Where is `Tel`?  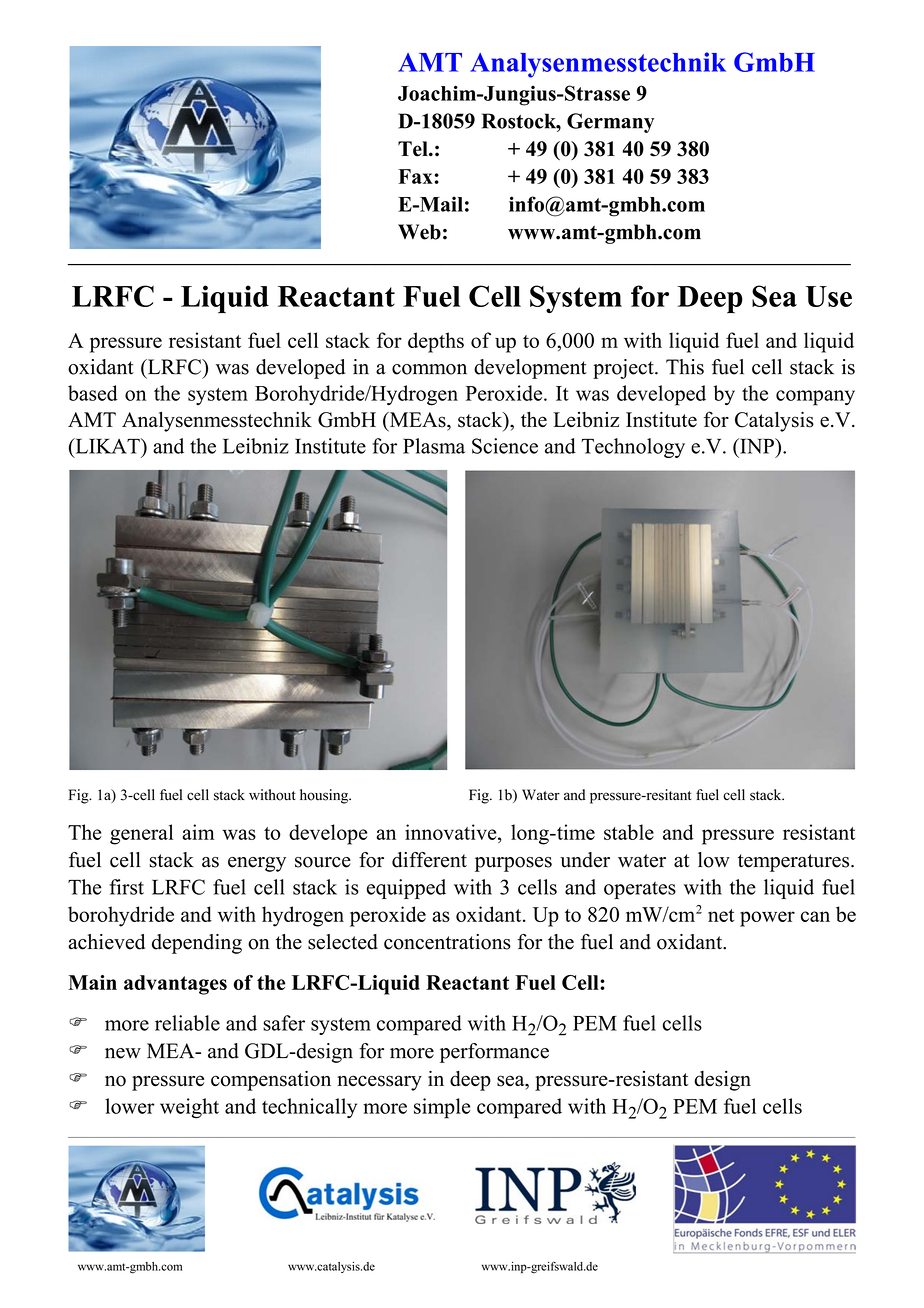
Tel is located at coordinates (414, 149).
